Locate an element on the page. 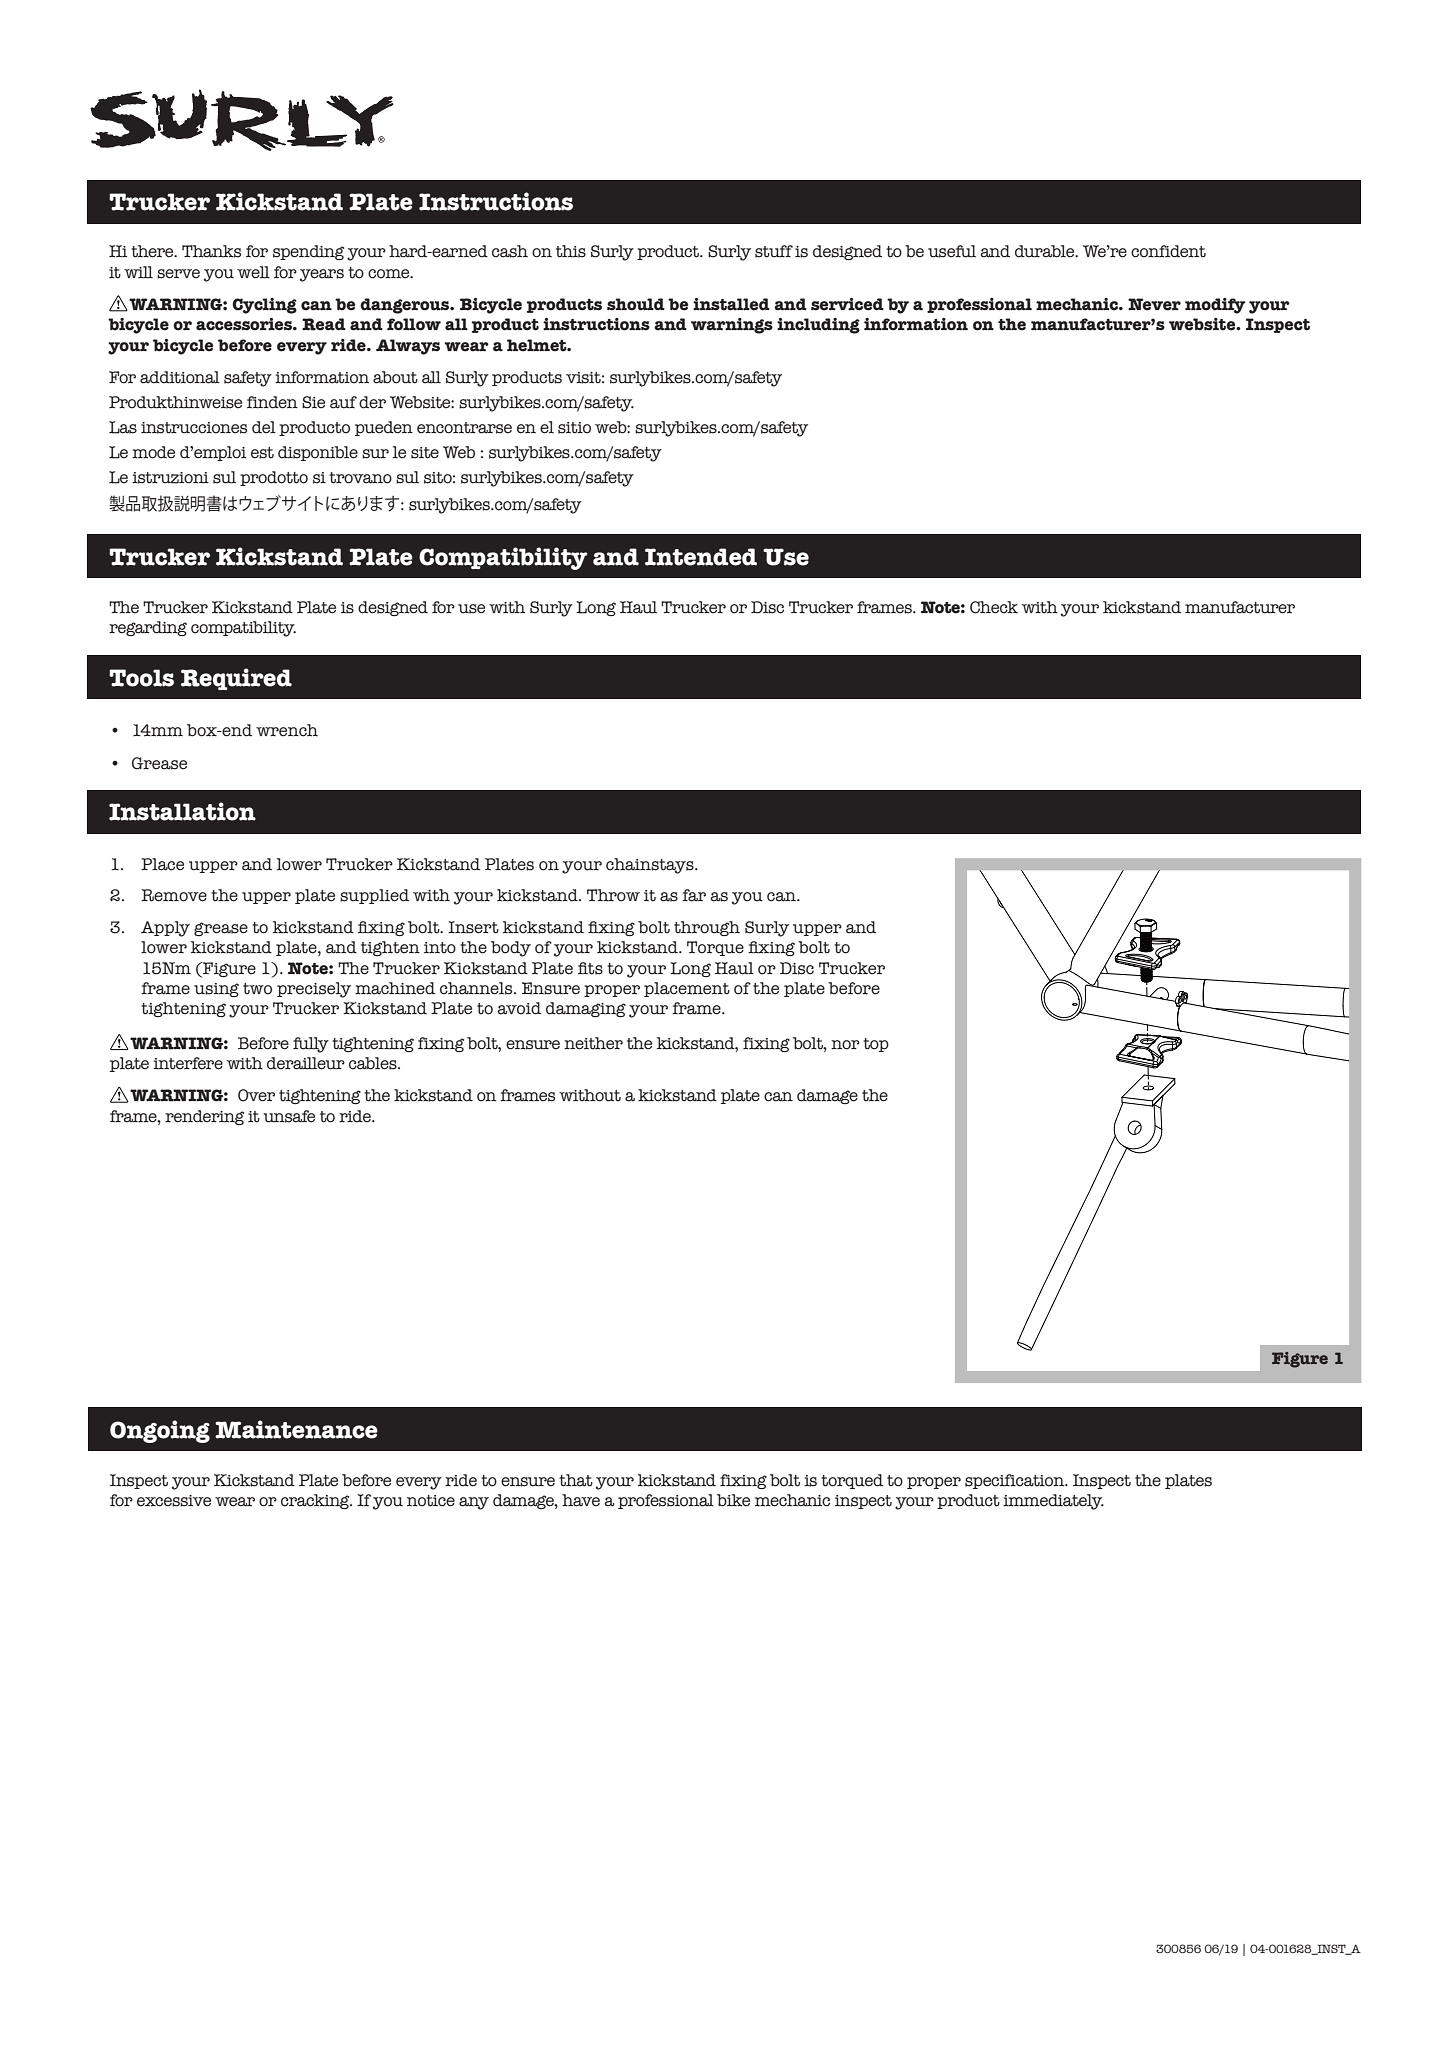  well is located at coordinates (253, 272).
